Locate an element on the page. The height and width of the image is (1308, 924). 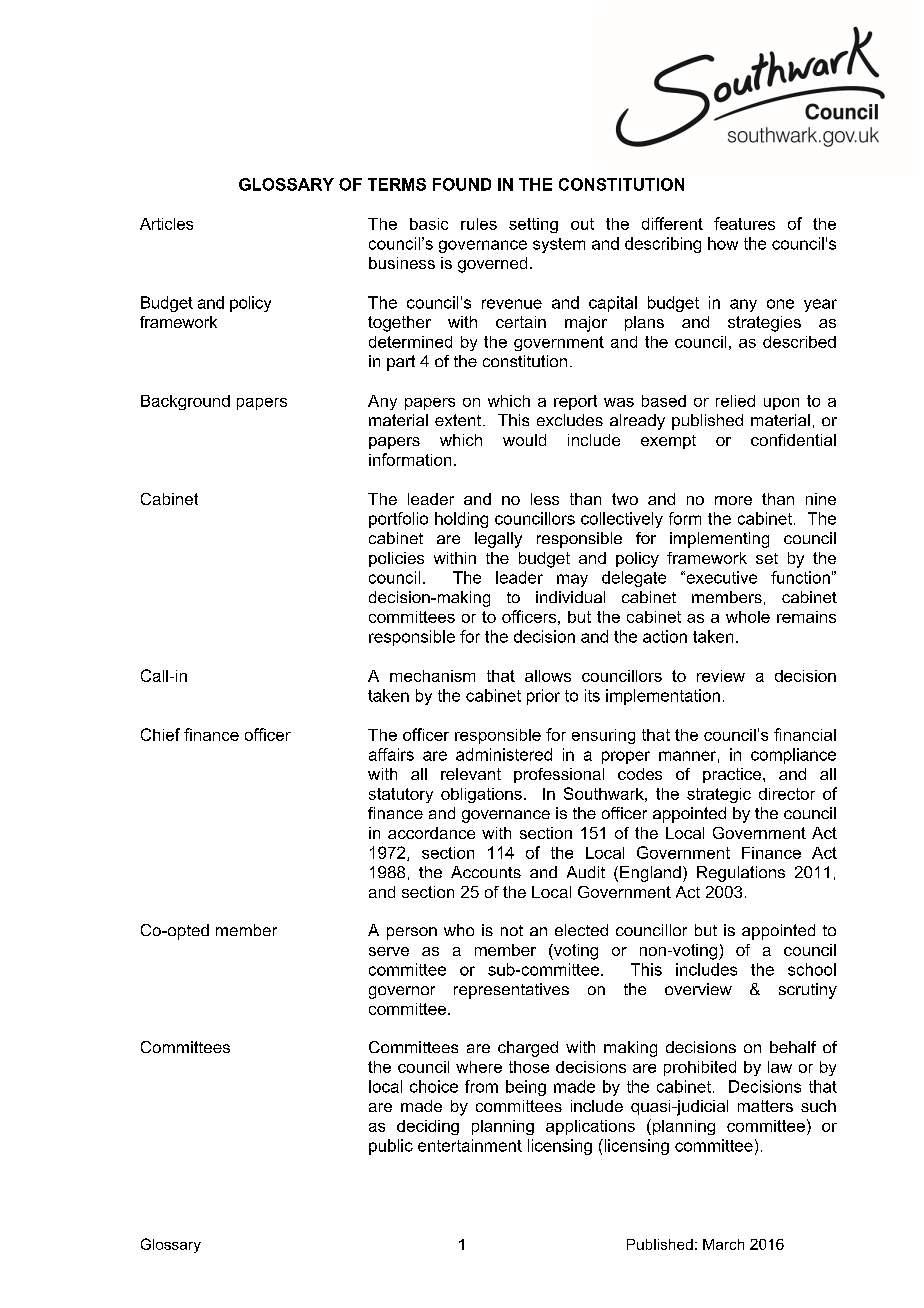
administered is located at coordinates (504, 754).
